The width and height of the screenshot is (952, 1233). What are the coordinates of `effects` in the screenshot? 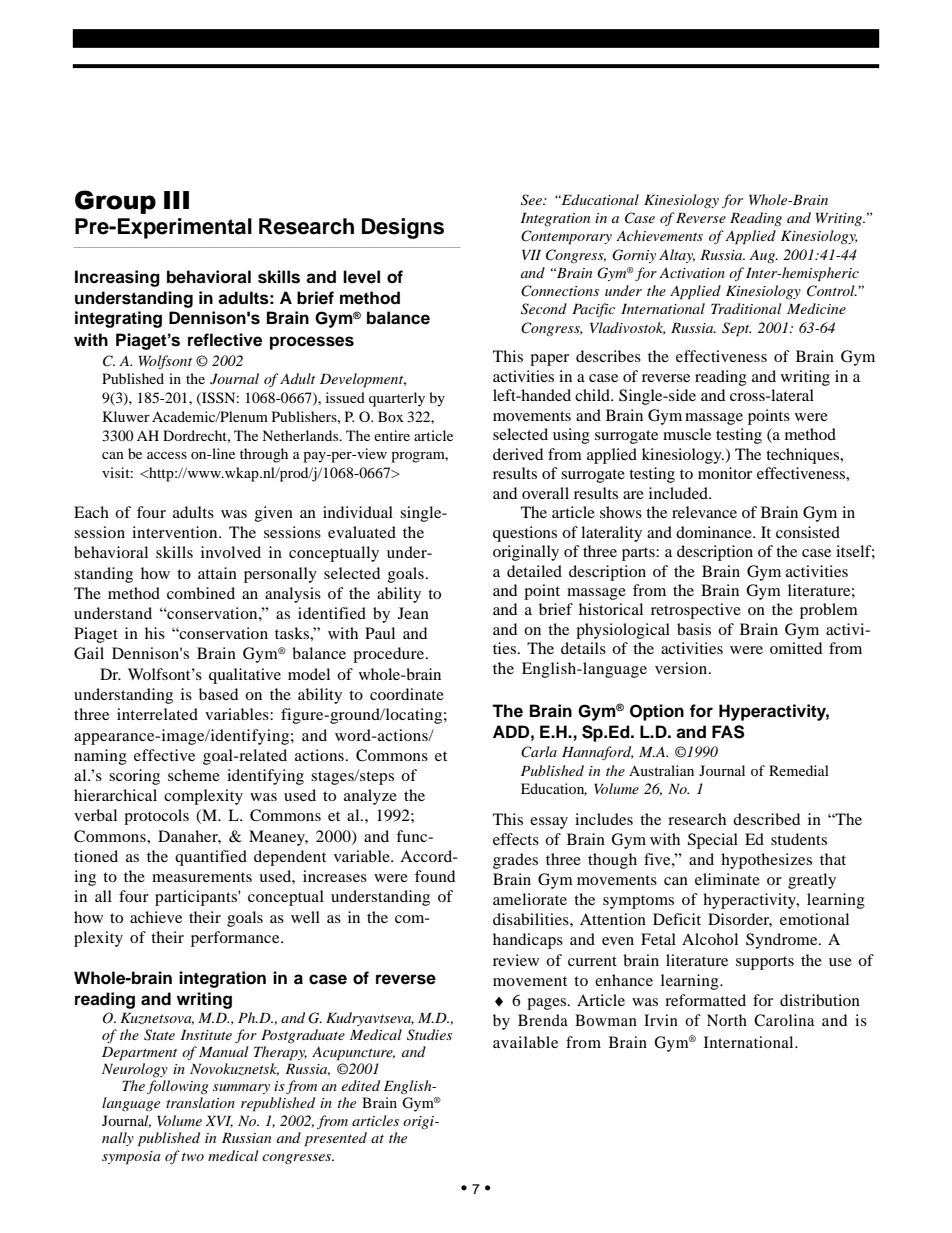 It's located at (516, 839).
